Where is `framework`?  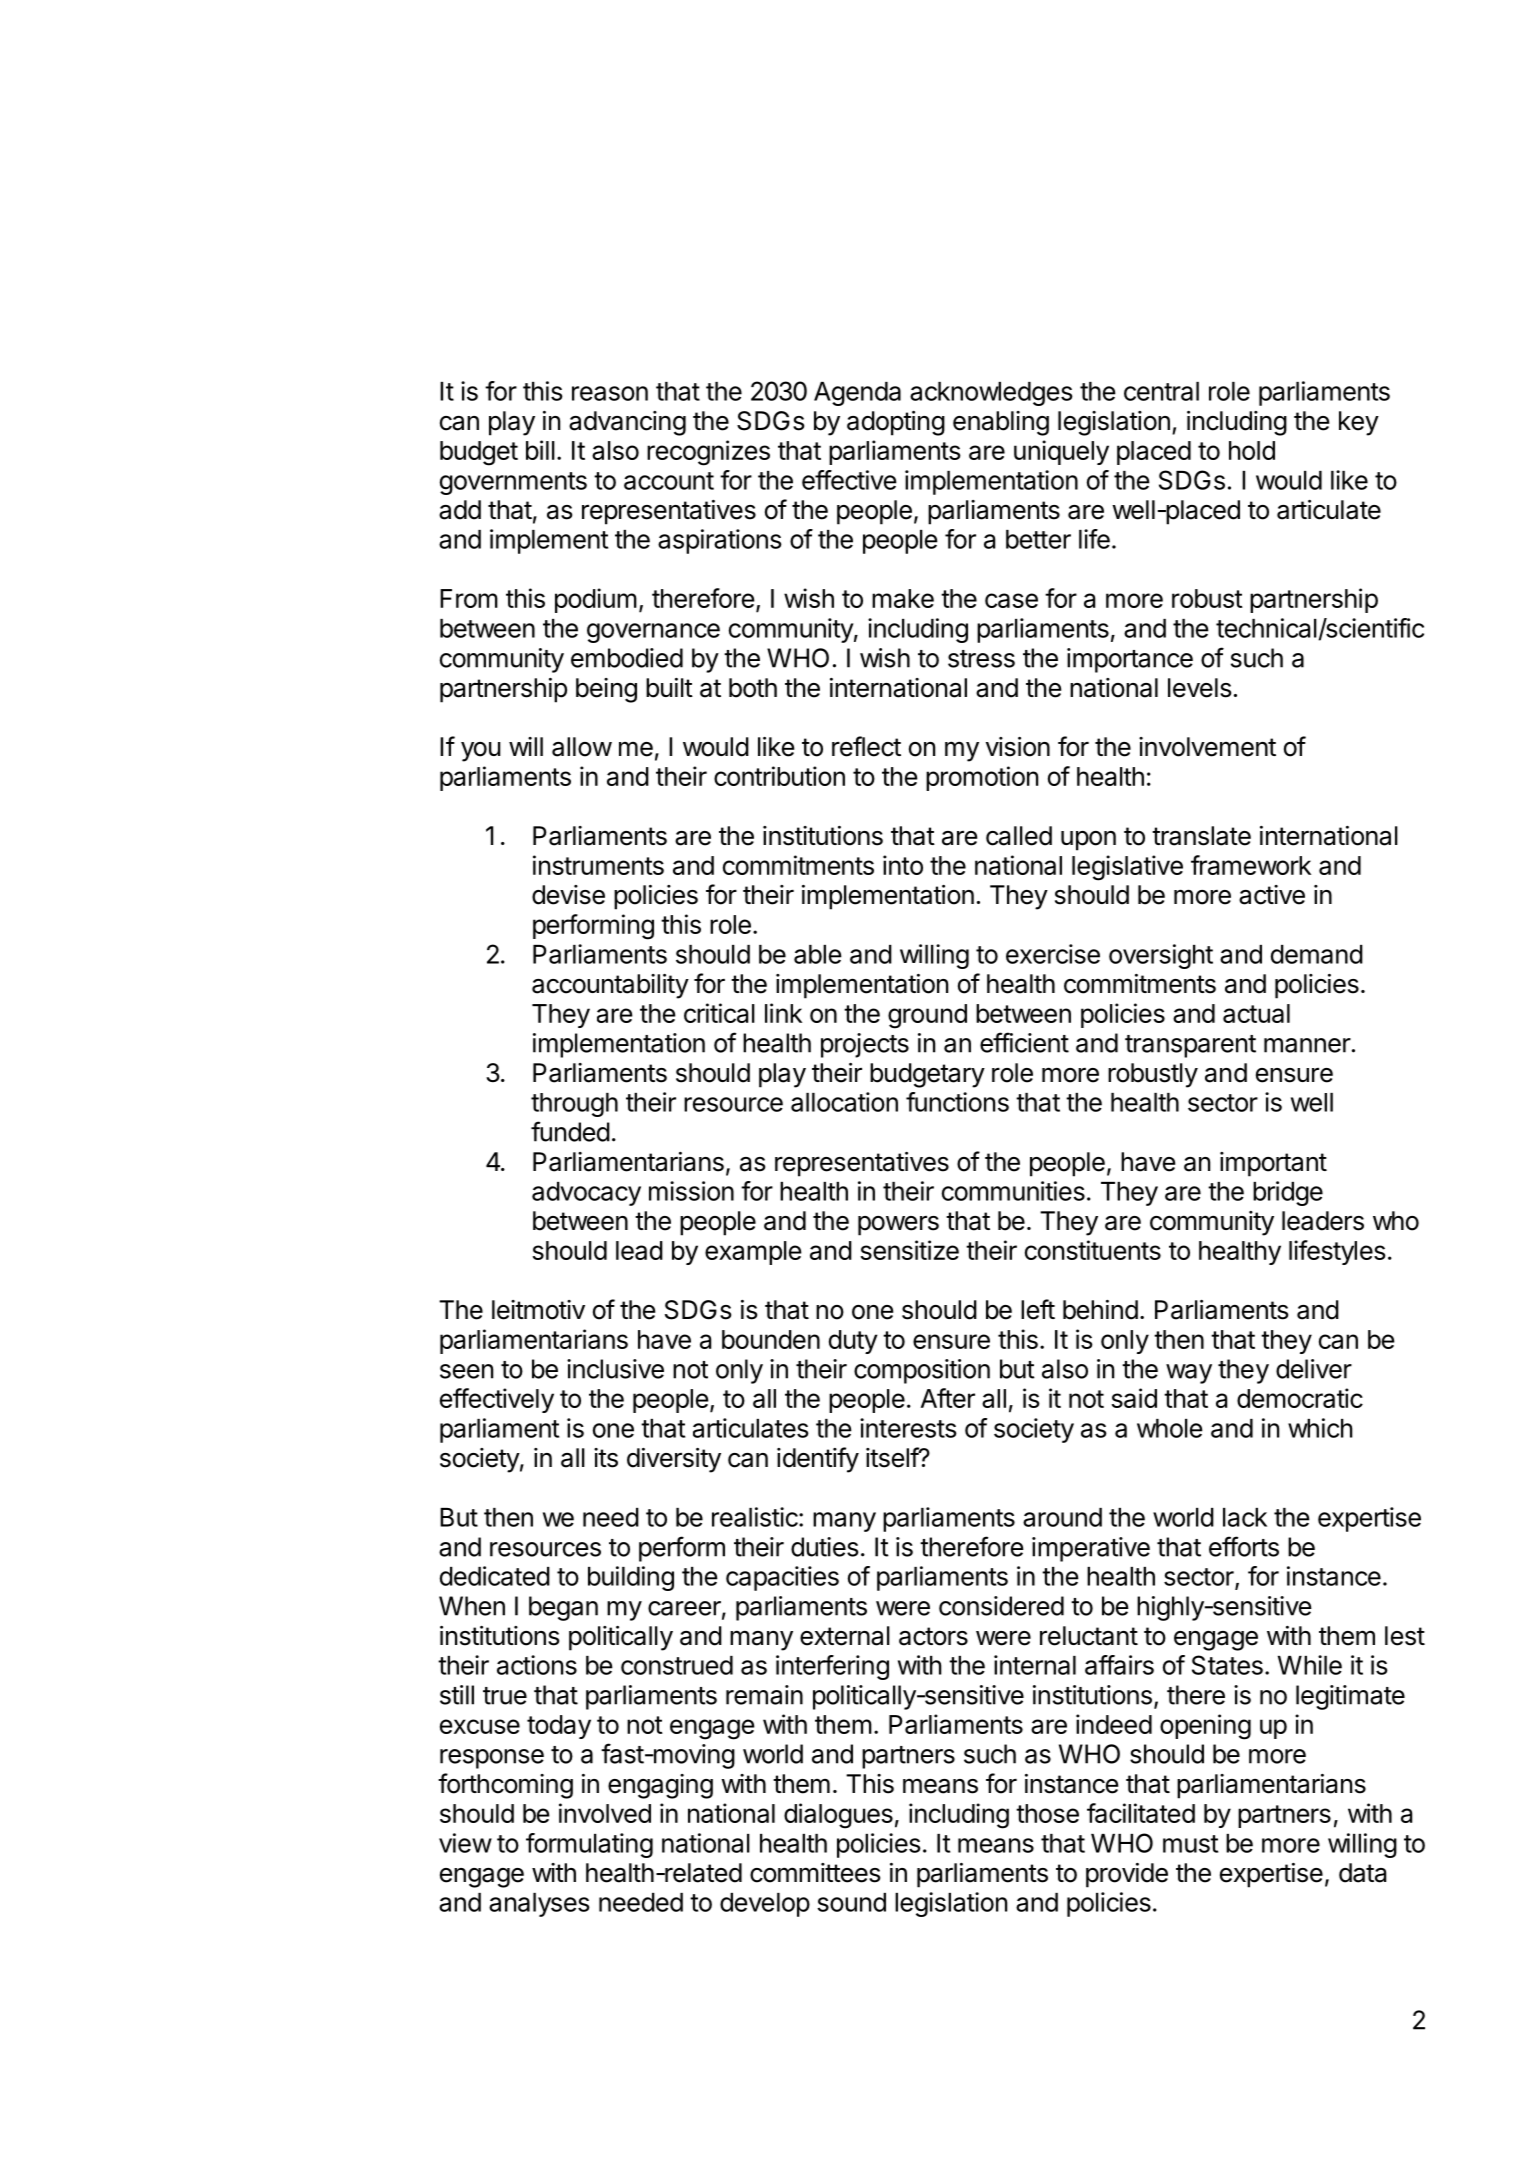 framework is located at coordinates (1251, 865).
